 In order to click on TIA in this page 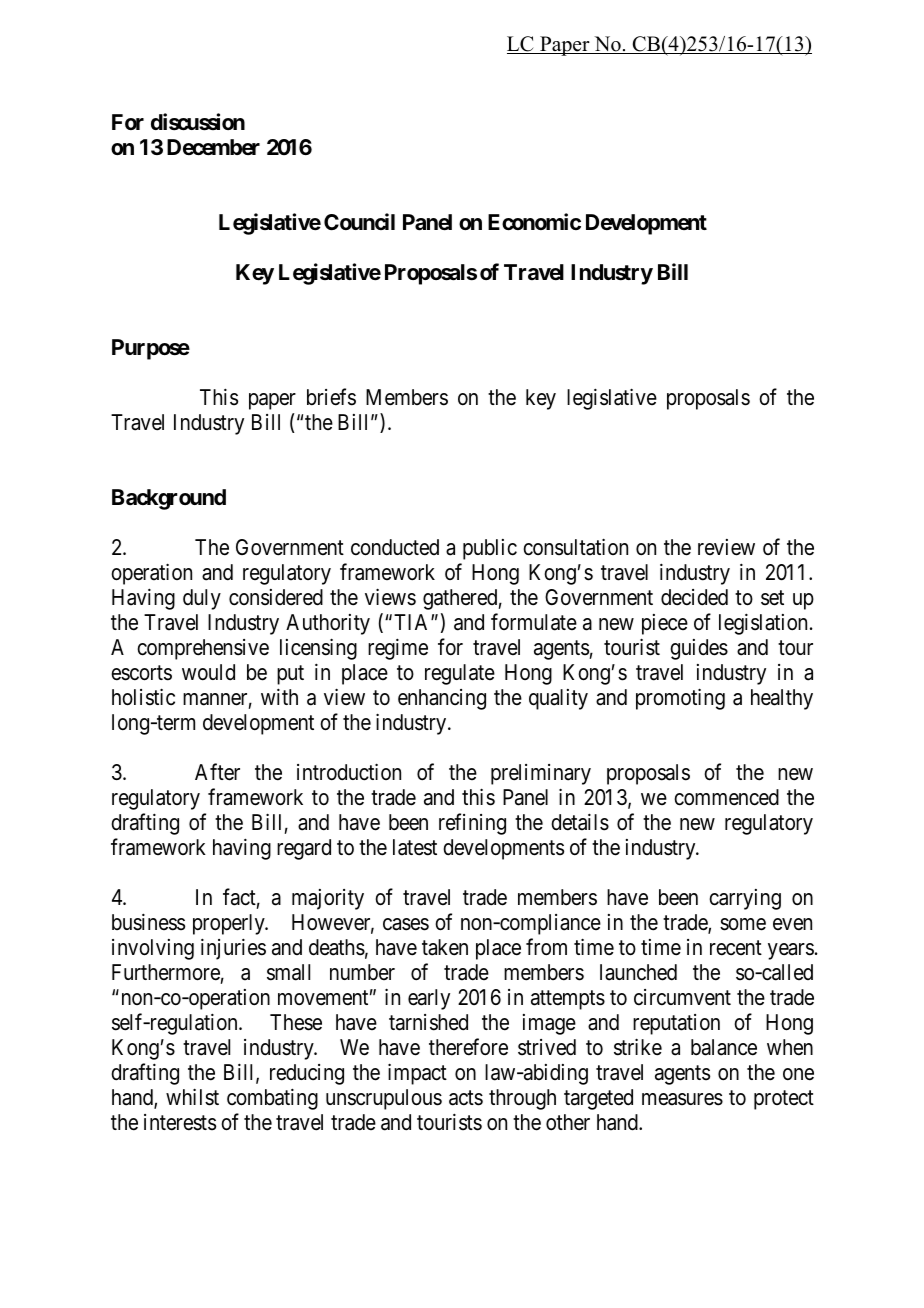, I will do `click(413, 622)`.
